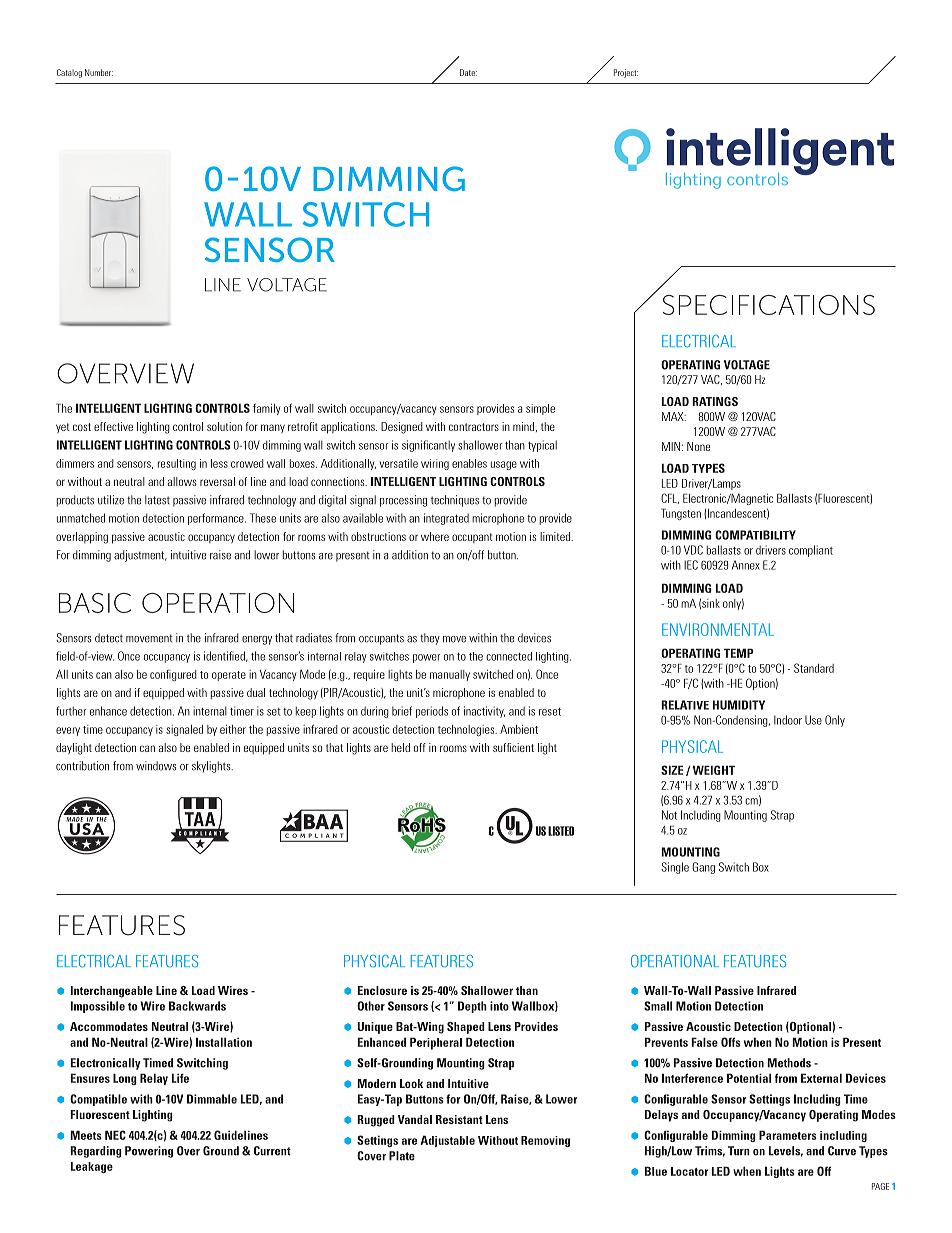 The height and width of the screenshot is (1233, 952). What do you see at coordinates (446, 519) in the screenshot?
I see `integrated` at bounding box center [446, 519].
